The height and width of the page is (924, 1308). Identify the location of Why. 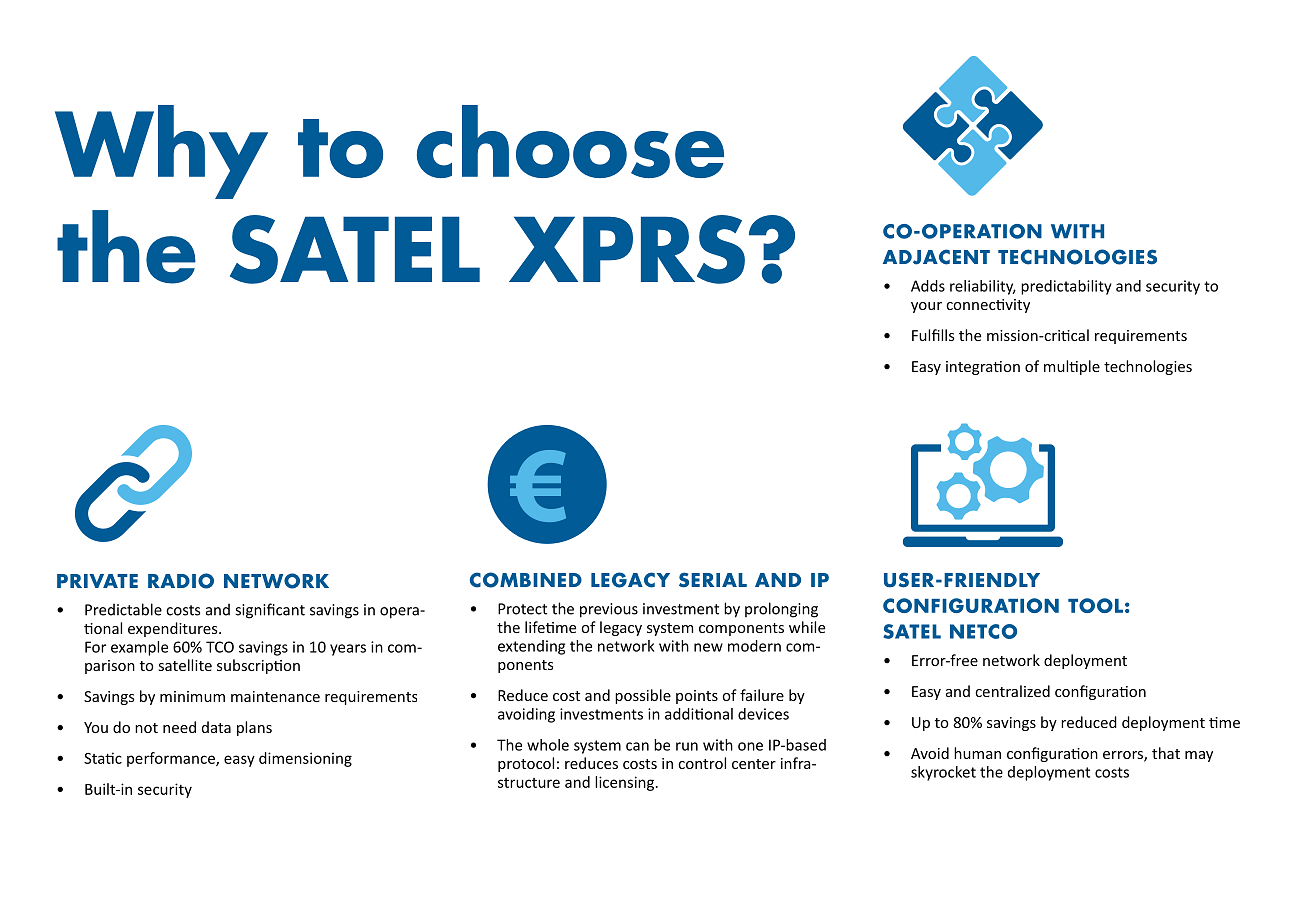
(161, 152).
